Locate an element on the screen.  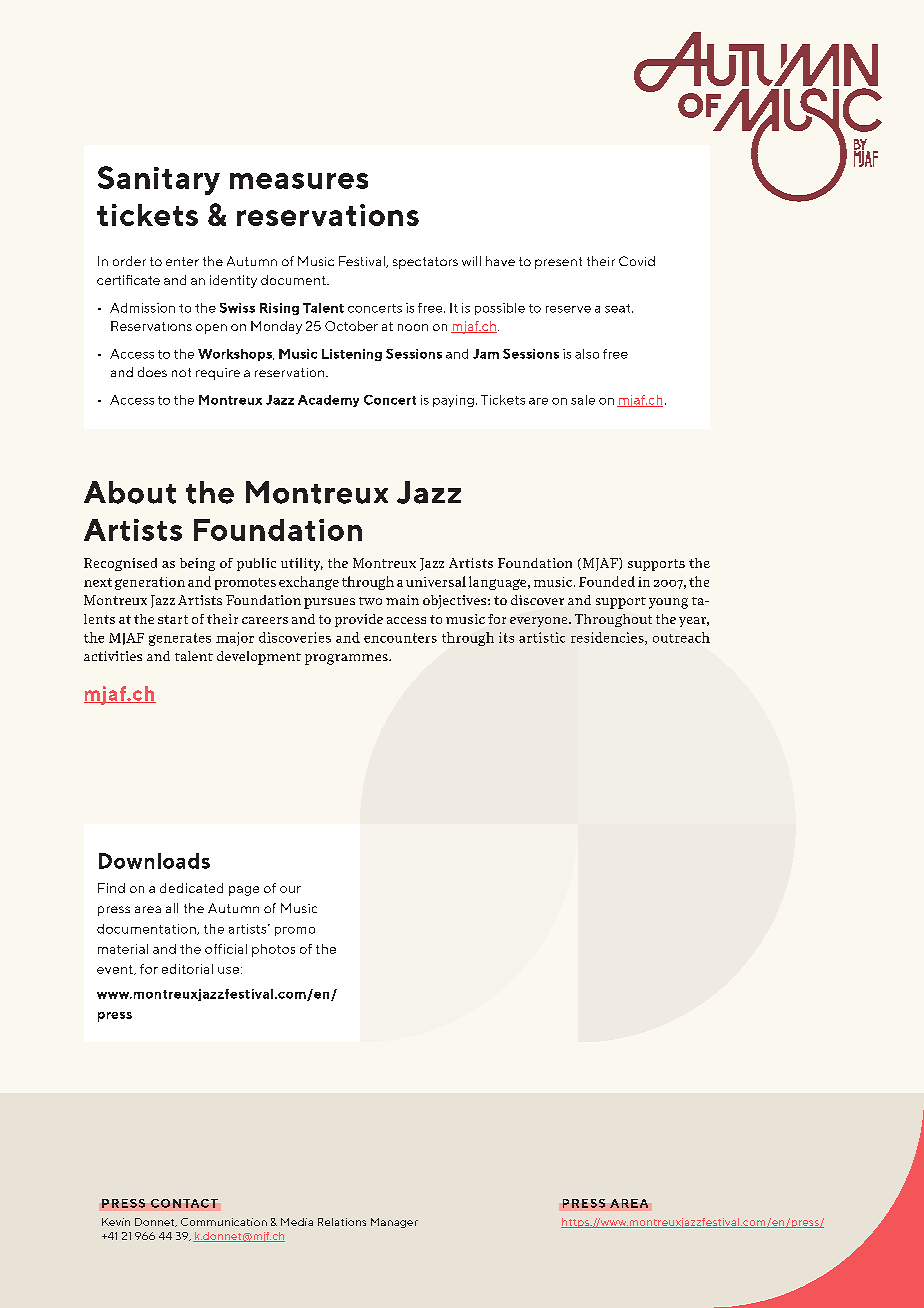
Sanitary is located at coordinates (159, 180).
